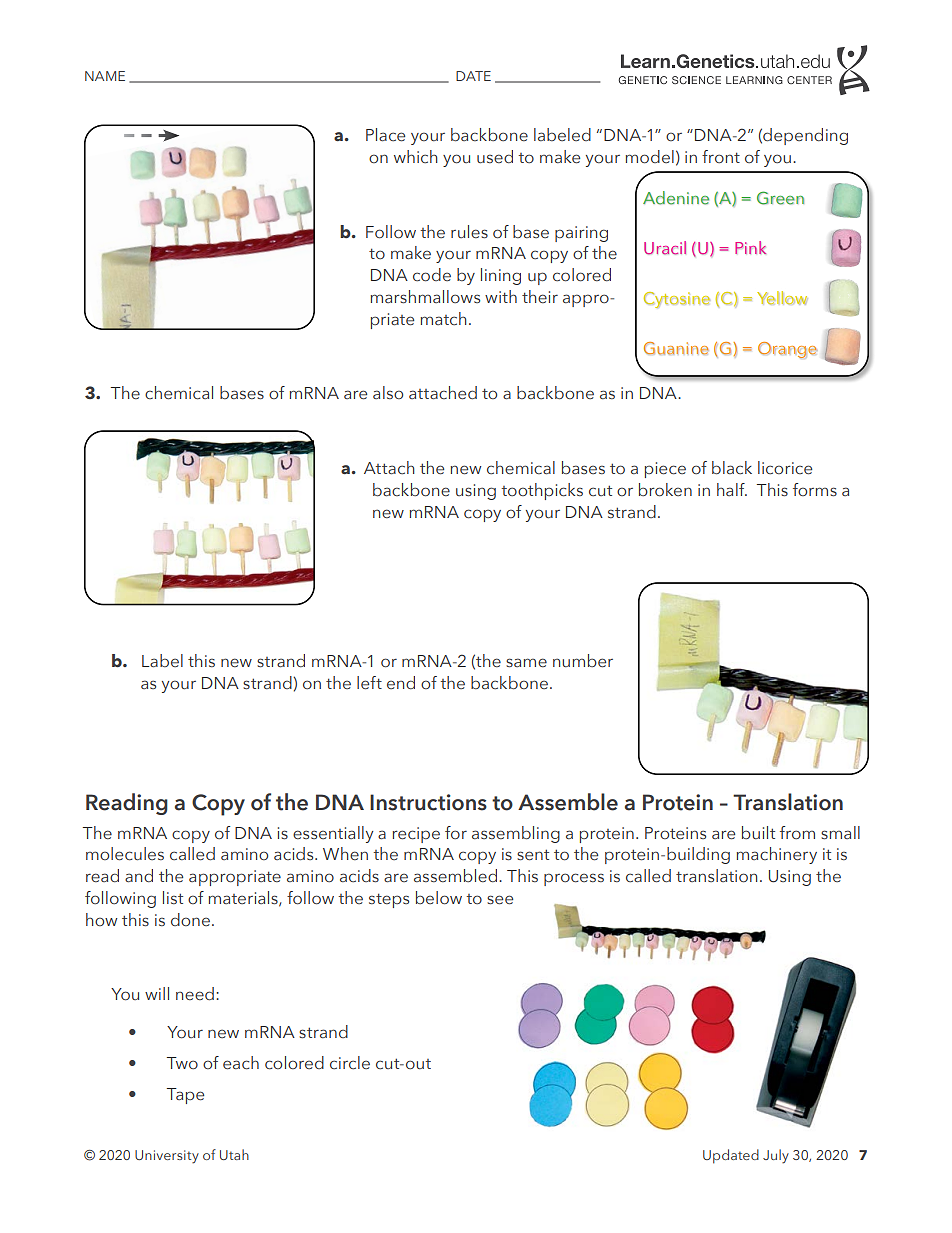 The height and width of the screenshot is (1233, 952). I want to click on toothpicks, so click(542, 491).
